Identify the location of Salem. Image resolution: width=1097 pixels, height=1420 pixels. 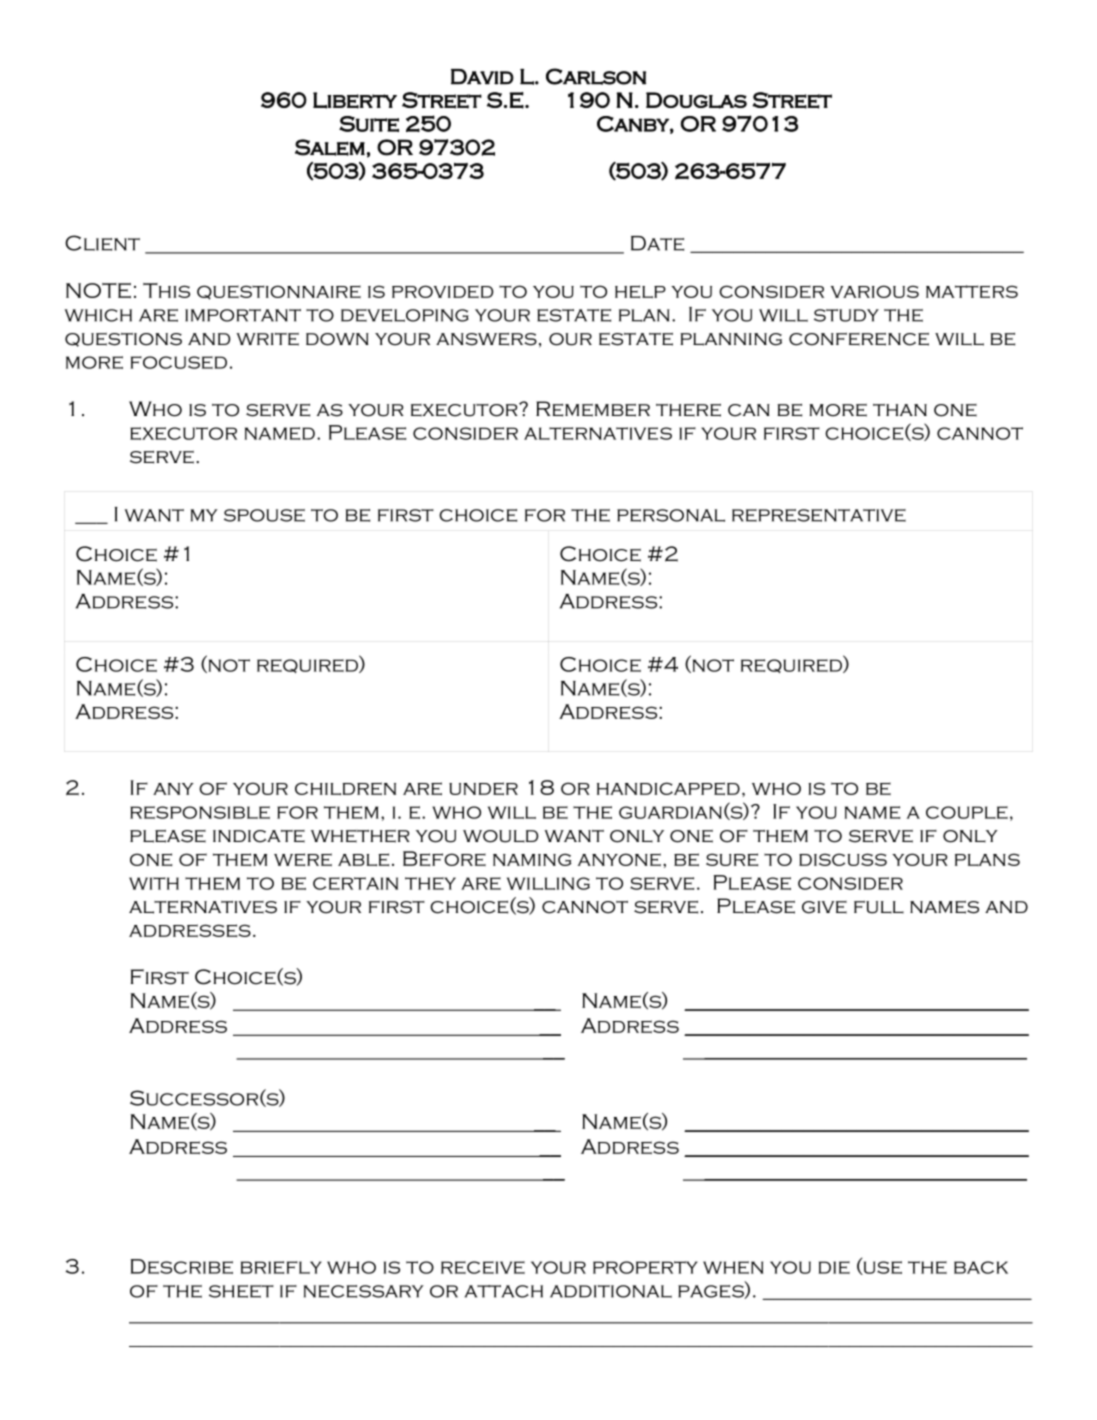
(330, 147).
